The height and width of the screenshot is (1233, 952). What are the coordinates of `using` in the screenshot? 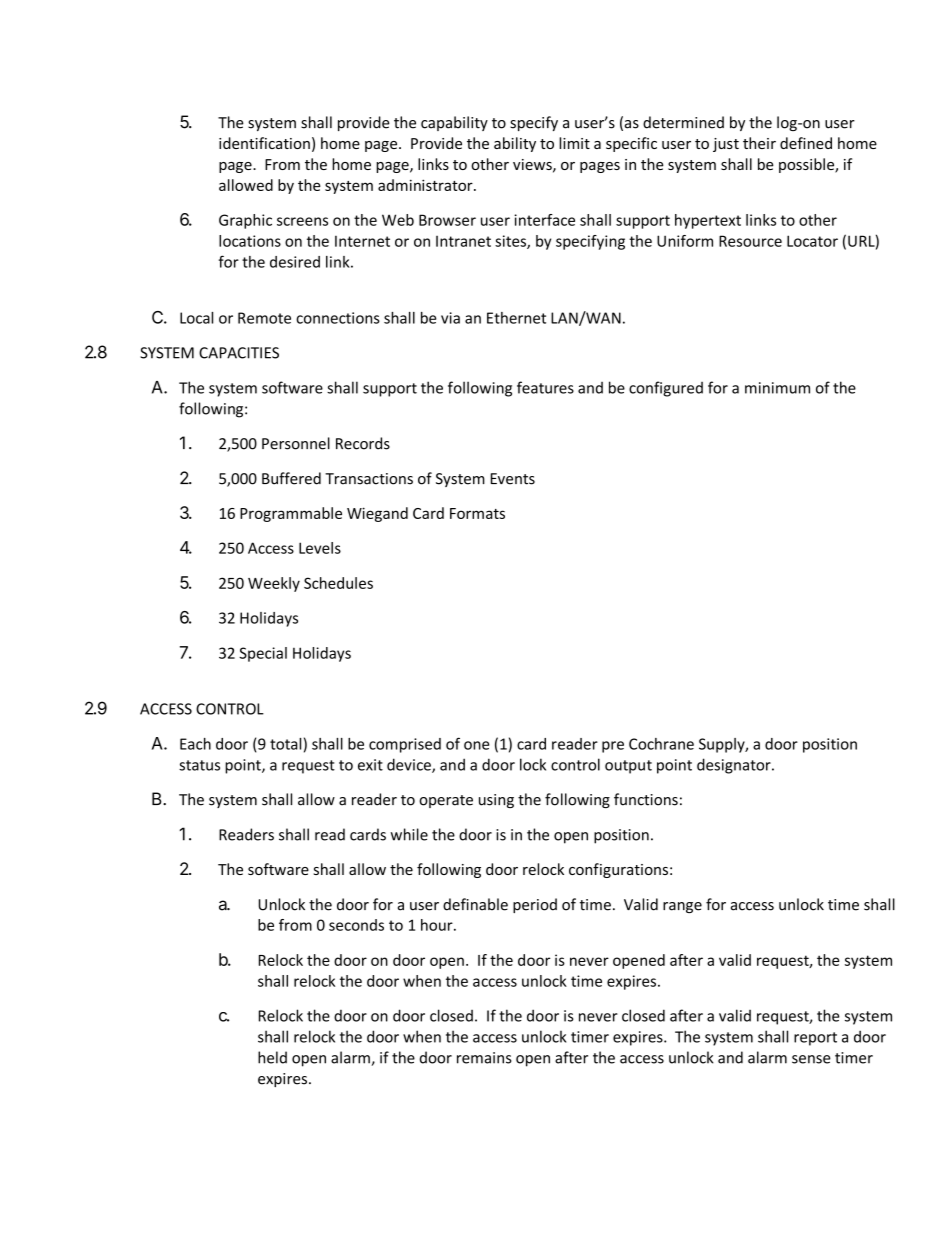 It's located at (496, 801).
